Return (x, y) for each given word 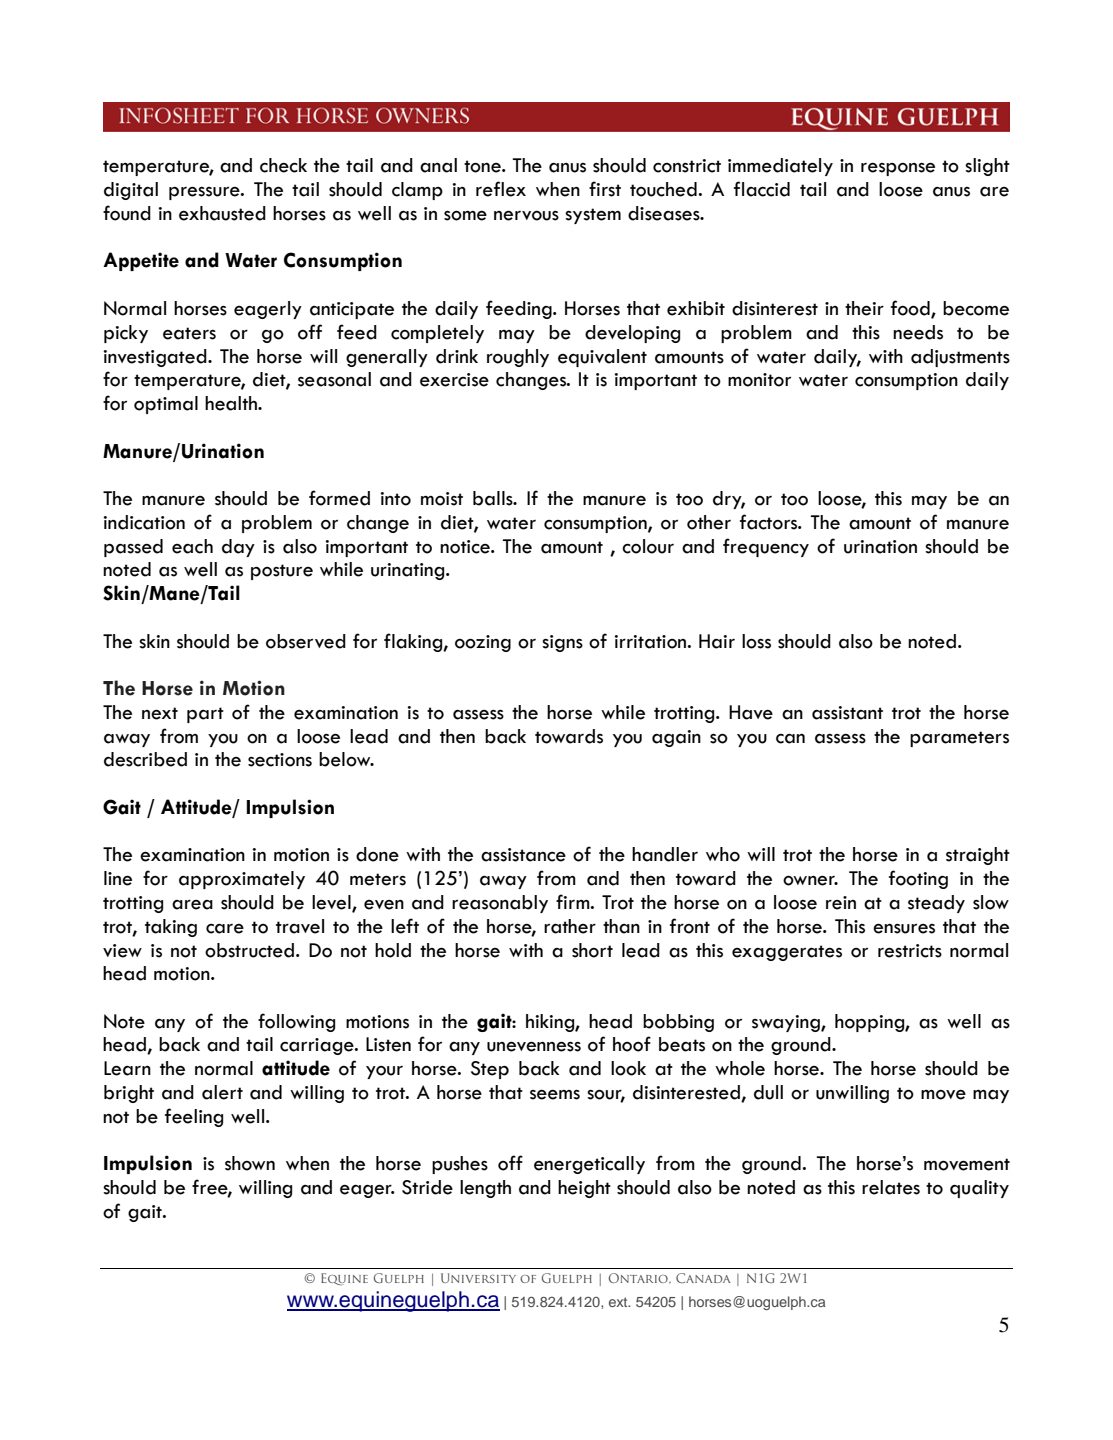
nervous (526, 215)
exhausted (222, 213)
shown (250, 1163)
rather (570, 926)
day (238, 548)
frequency (766, 547)
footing (918, 879)
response (898, 169)
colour (648, 546)
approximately (242, 880)
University (478, 1278)
